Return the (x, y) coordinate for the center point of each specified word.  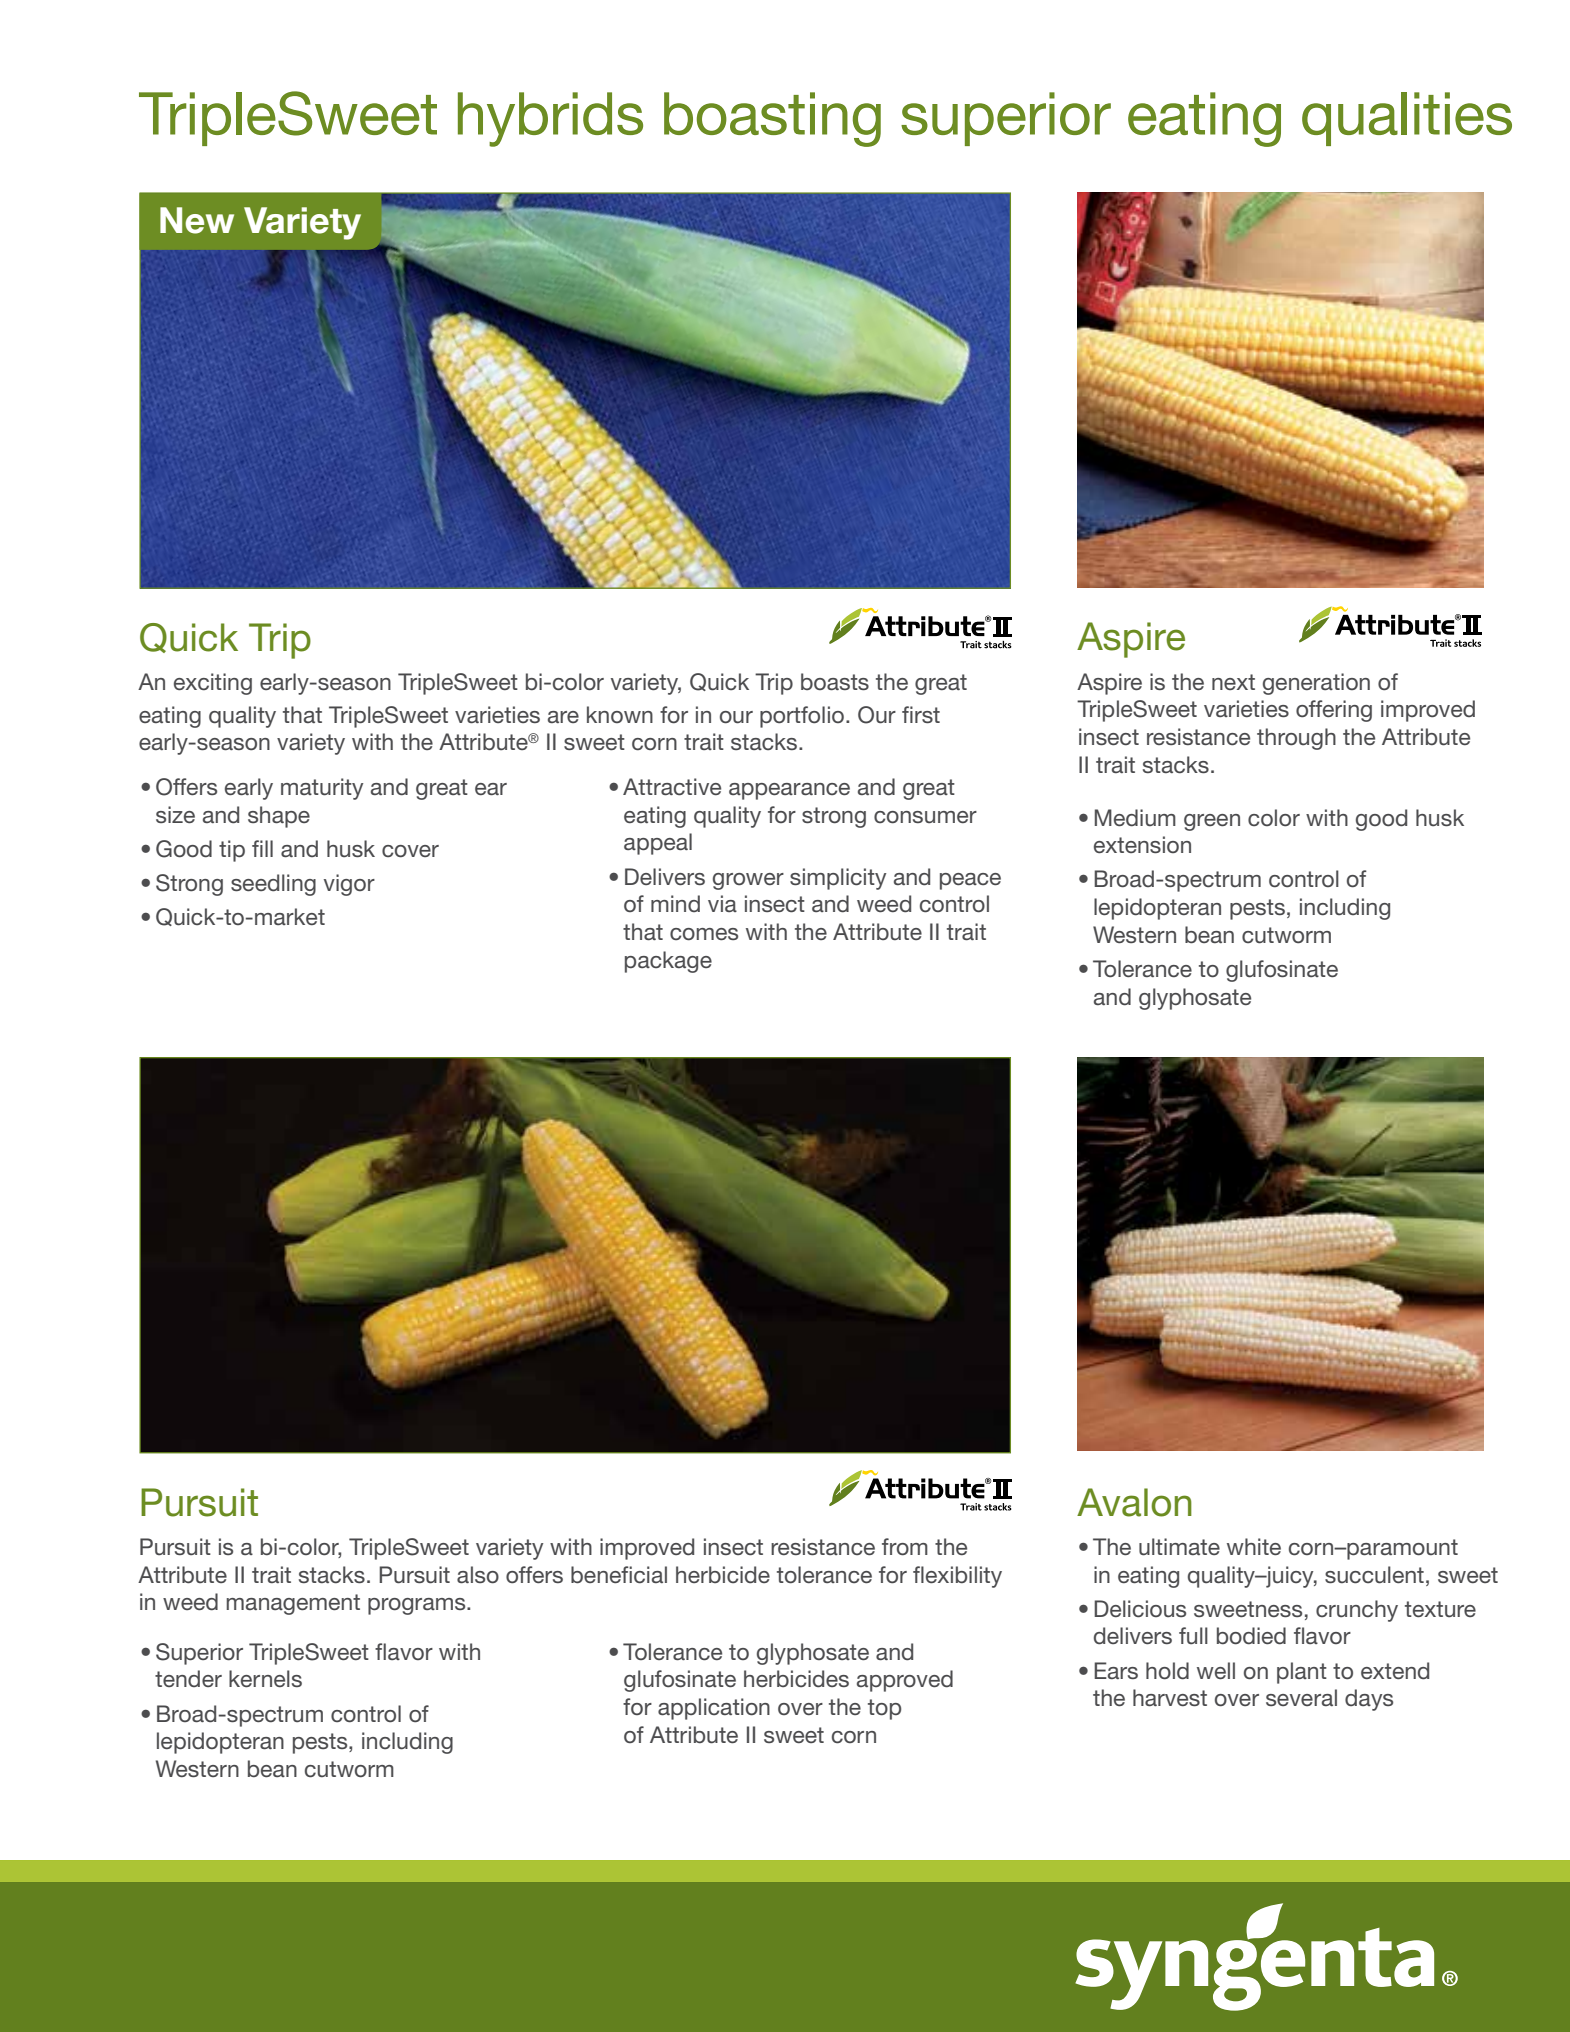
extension (1142, 845)
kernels (265, 1679)
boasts (835, 682)
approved (905, 1681)
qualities (1407, 119)
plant (1302, 1673)
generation (1316, 684)
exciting (213, 684)
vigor (349, 885)
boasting (772, 119)
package (668, 962)
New (197, 220)
